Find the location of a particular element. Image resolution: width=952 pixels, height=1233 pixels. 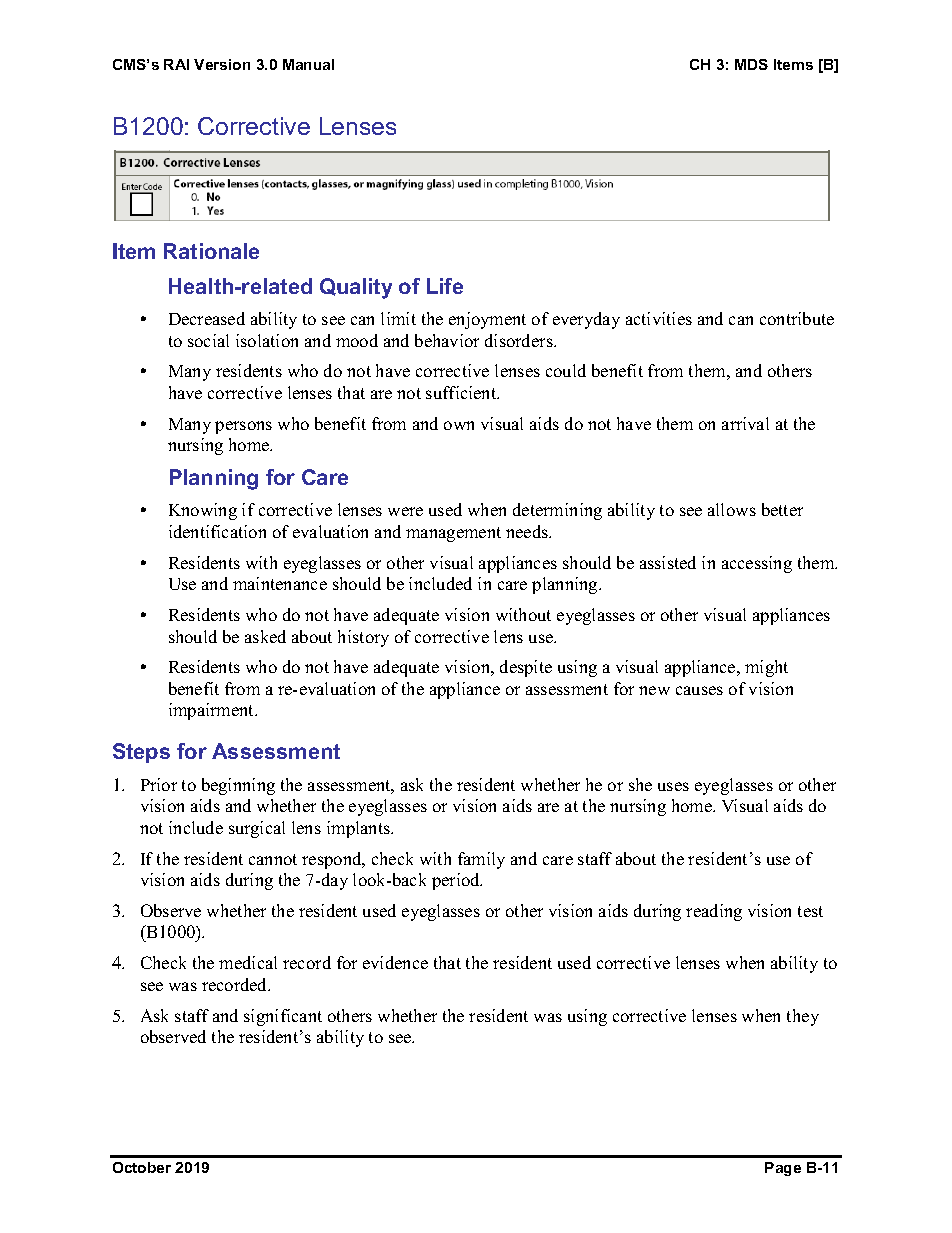

despite is located at coordinates (526, 668).
